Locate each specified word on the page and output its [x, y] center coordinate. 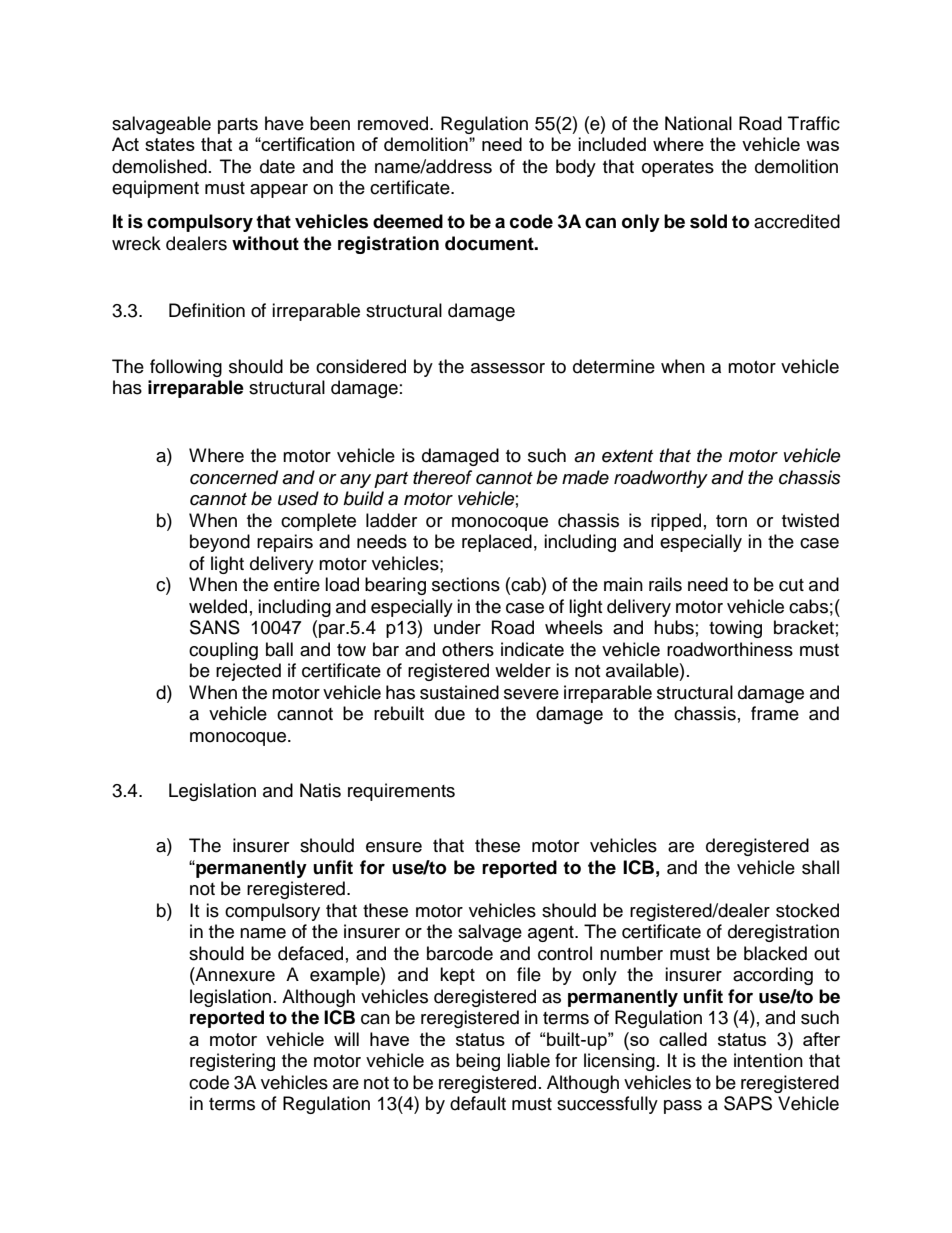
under [457, 627]
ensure [394, 847]
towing [735, 629]
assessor [508, 368]
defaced [310, 953]
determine [614, 366]
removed [394, 123]
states [170, 144]
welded [218, 606]
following [186, 368]
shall [820, 867]
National [698, 123]
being [478, 1062]
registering [232, 1062]
